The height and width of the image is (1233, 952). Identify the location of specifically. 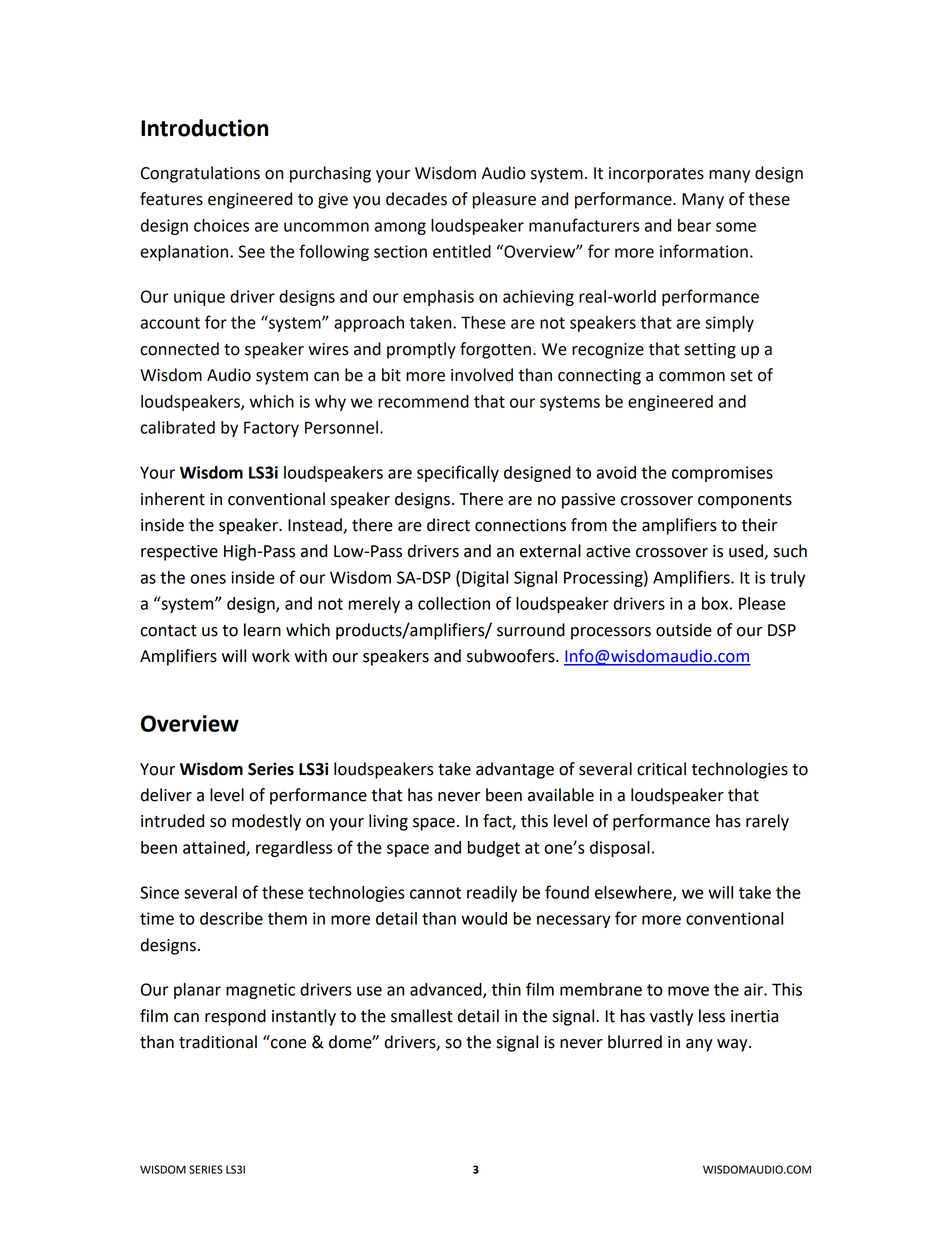
(458, 473).
